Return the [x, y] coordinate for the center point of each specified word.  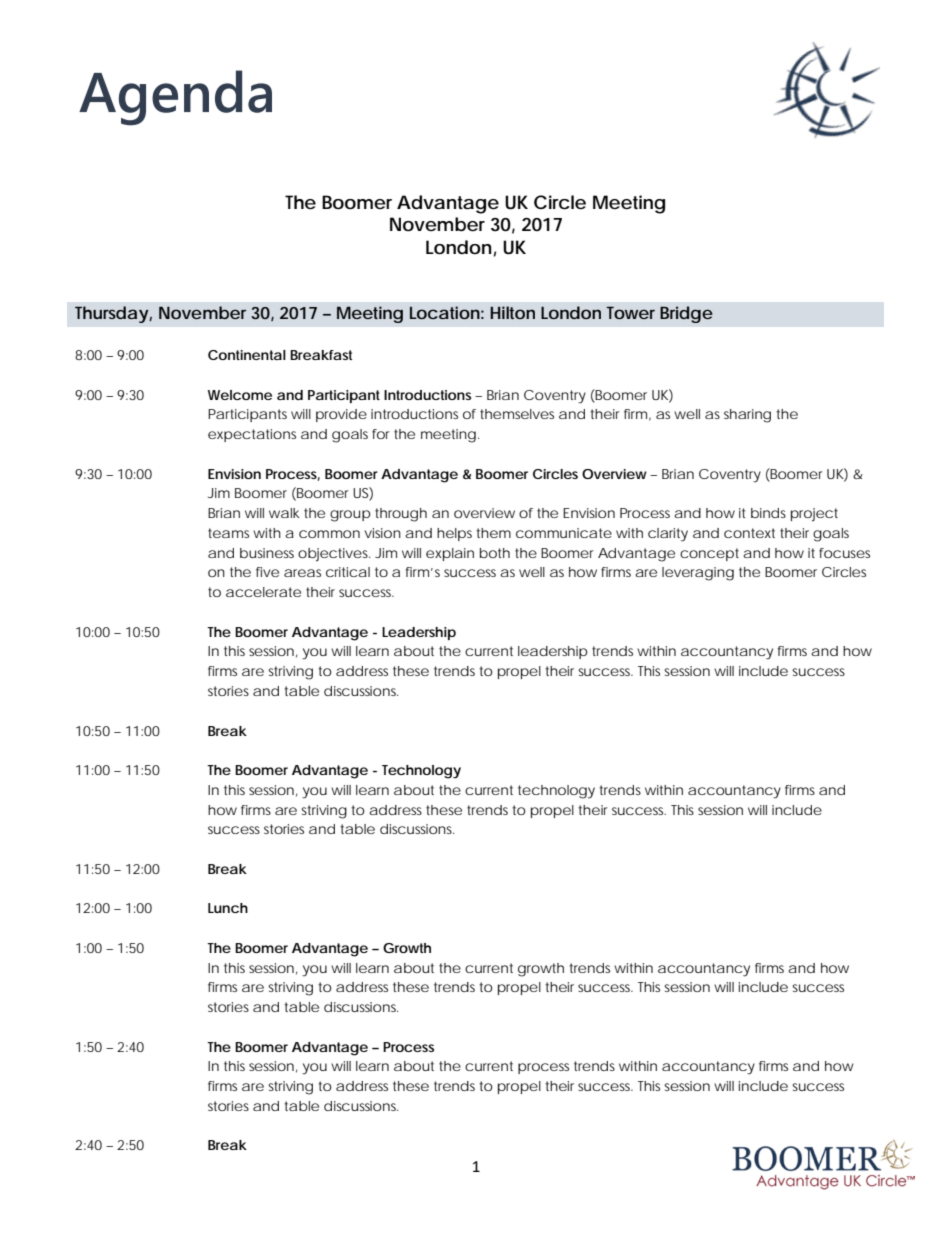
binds [768, 513]
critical [348, 572]
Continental [247, 355]
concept [709, 554]
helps [454, 534]
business [267, 553]
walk [284, 513]
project [814, 514]
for [380, 434]
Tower [631, 313]
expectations [252, 435]
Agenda [175, 98]
